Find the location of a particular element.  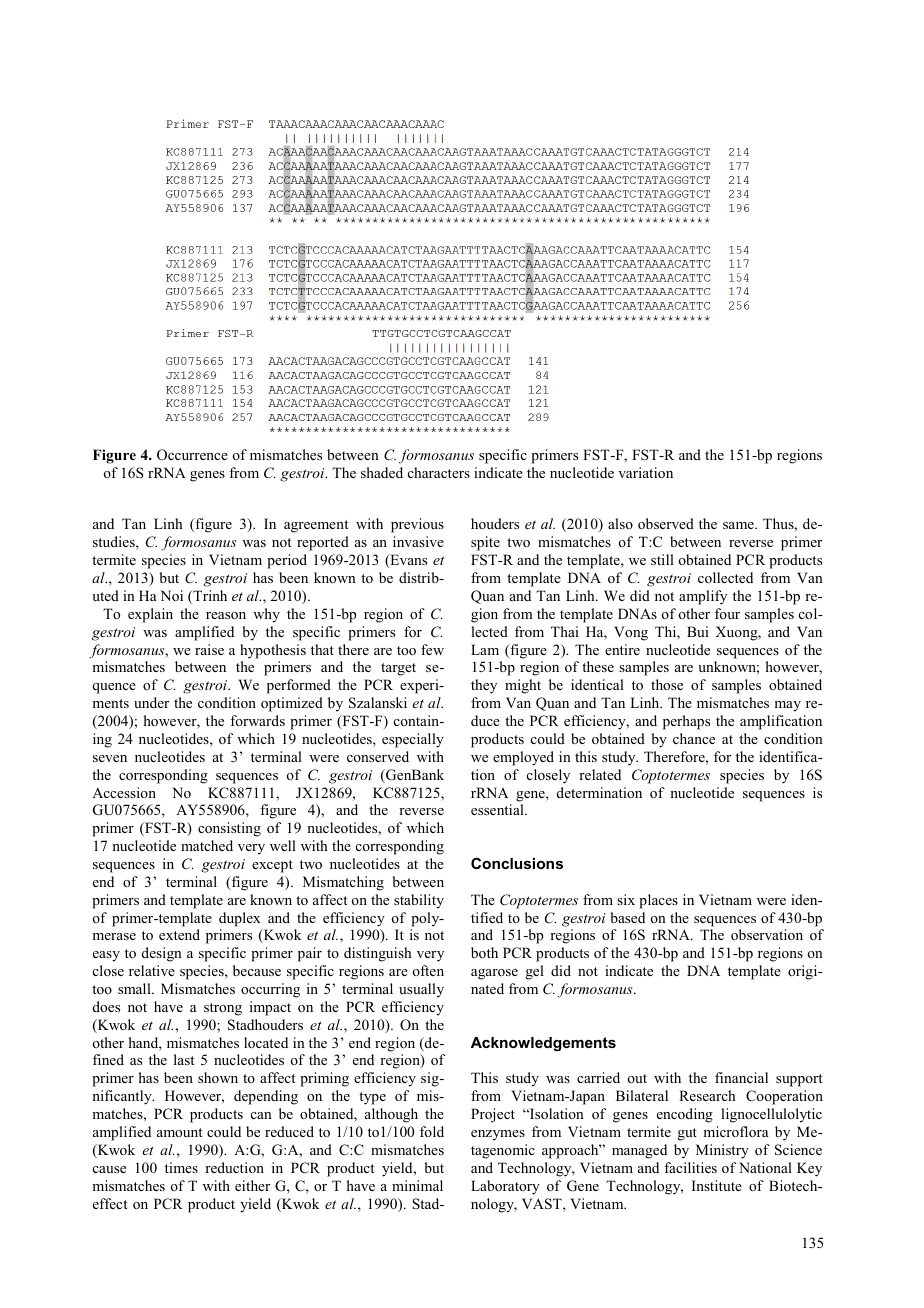

duplex is located at coordinates (239, 919).
